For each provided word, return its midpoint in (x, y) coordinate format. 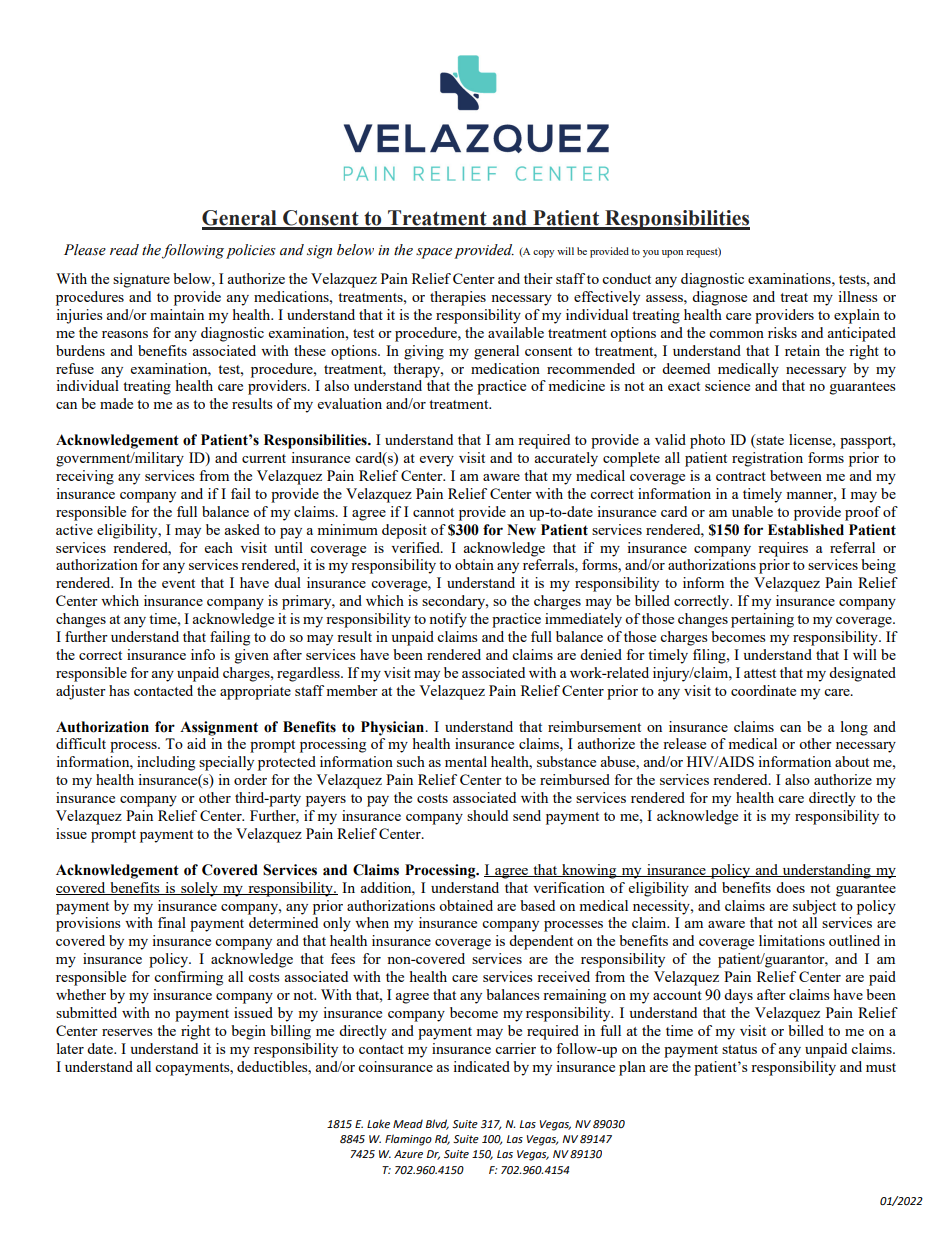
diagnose (719, 298)
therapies (458, 298)
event (178, 583)
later (70, 1048)
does (790, 887)
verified (416, 547)
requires (783, 549)
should (487, 815)
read (124, 250)
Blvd (437, 1124)
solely (199, 889)
